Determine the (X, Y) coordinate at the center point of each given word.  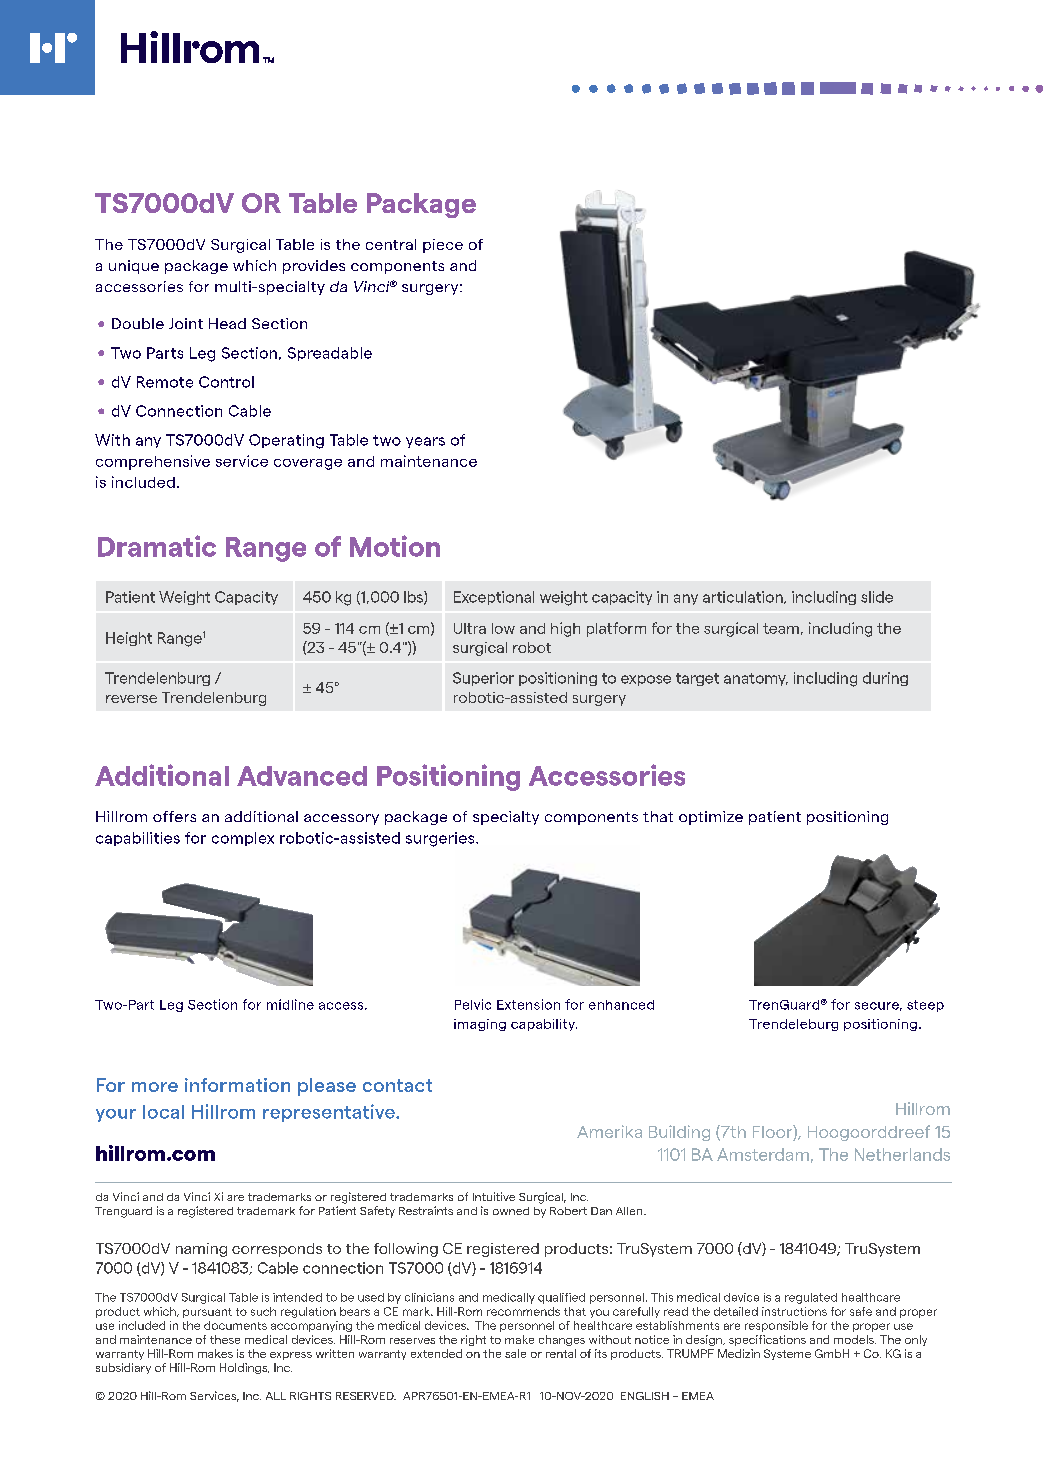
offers (174, 816)
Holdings (244, 1368)
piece (443, 246)
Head (227, 323)
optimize (711, 818)
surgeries (441, 839)
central (391, 244)
